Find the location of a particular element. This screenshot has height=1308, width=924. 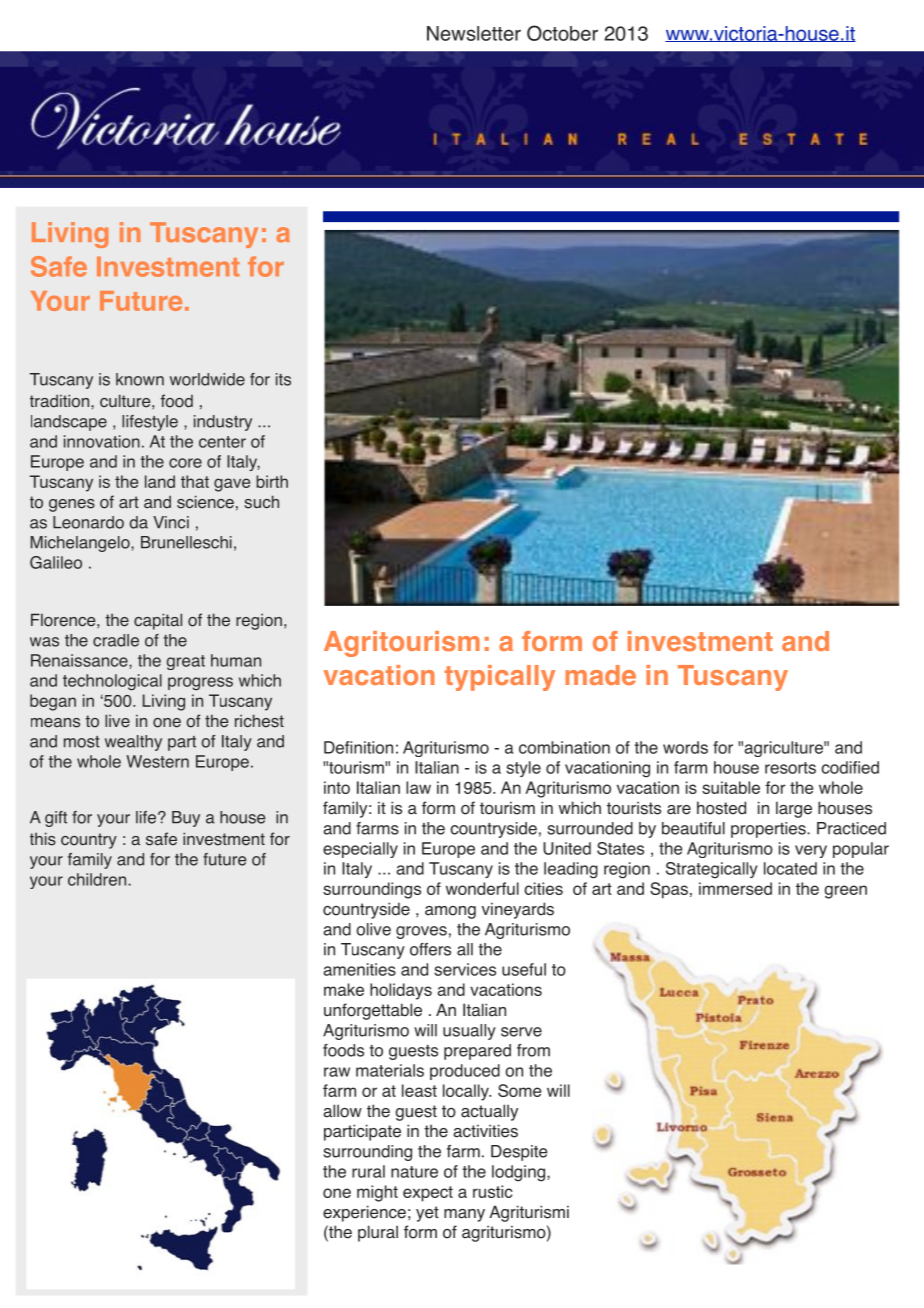

typically is located at coordinates (500, 678).
